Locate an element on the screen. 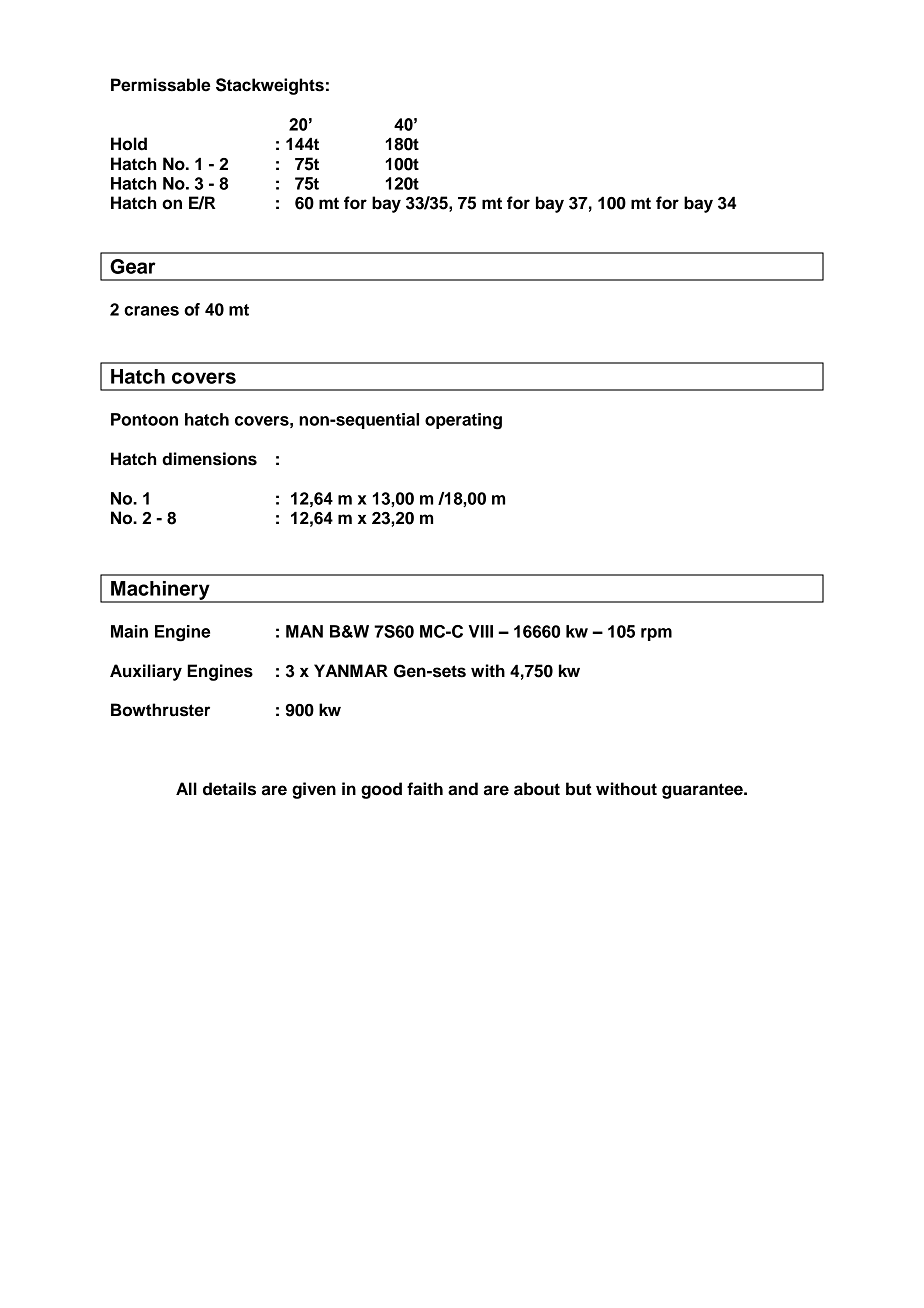 Image resolution: width=924 pixels, height=1308 pixels. Permissable is located at coordinates (161, 85).
